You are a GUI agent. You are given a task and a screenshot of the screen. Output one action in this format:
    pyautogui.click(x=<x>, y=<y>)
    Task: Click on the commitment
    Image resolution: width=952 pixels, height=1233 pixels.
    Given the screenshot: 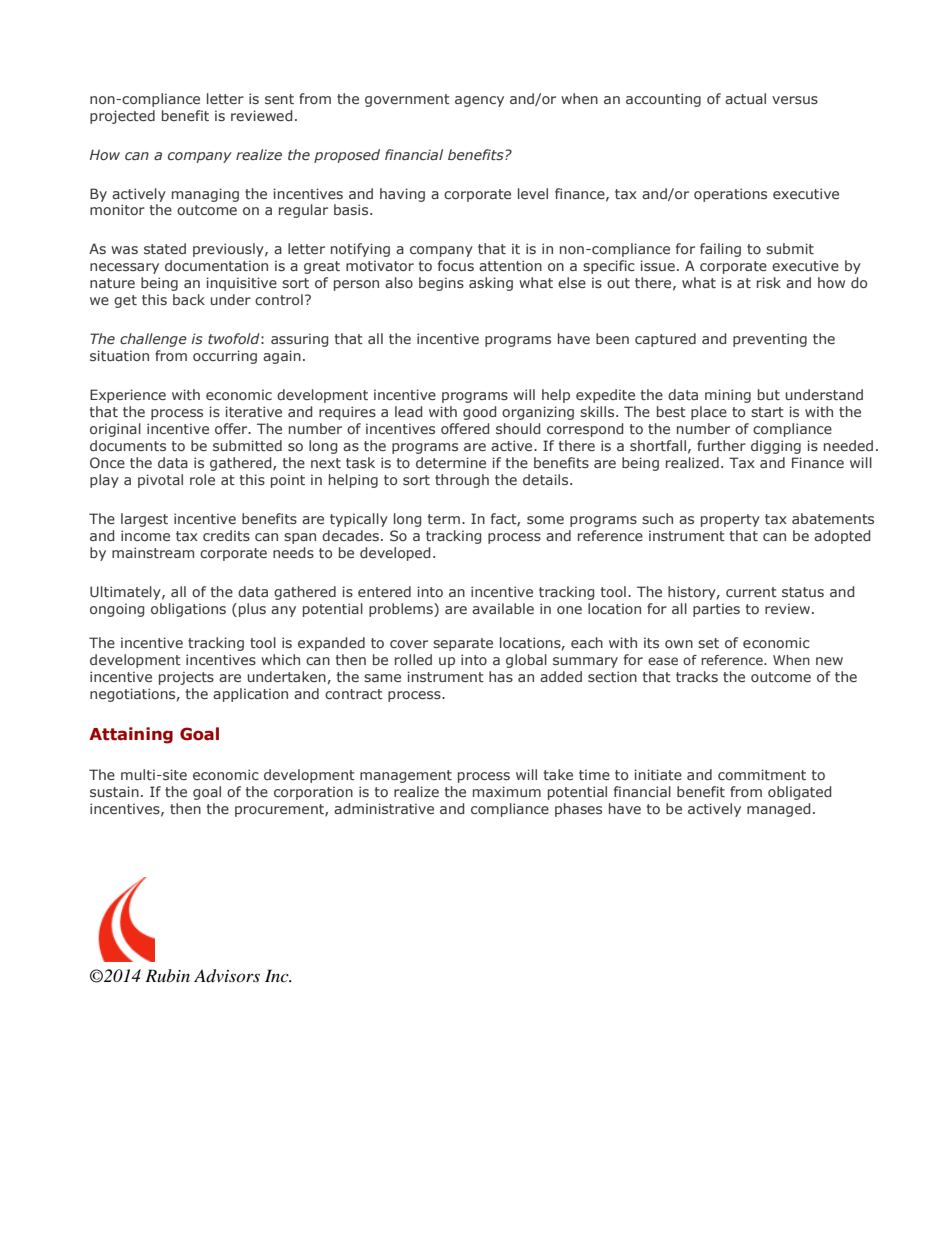 What is the action you would take?
    pyautogui.click(x=762, y=774)
